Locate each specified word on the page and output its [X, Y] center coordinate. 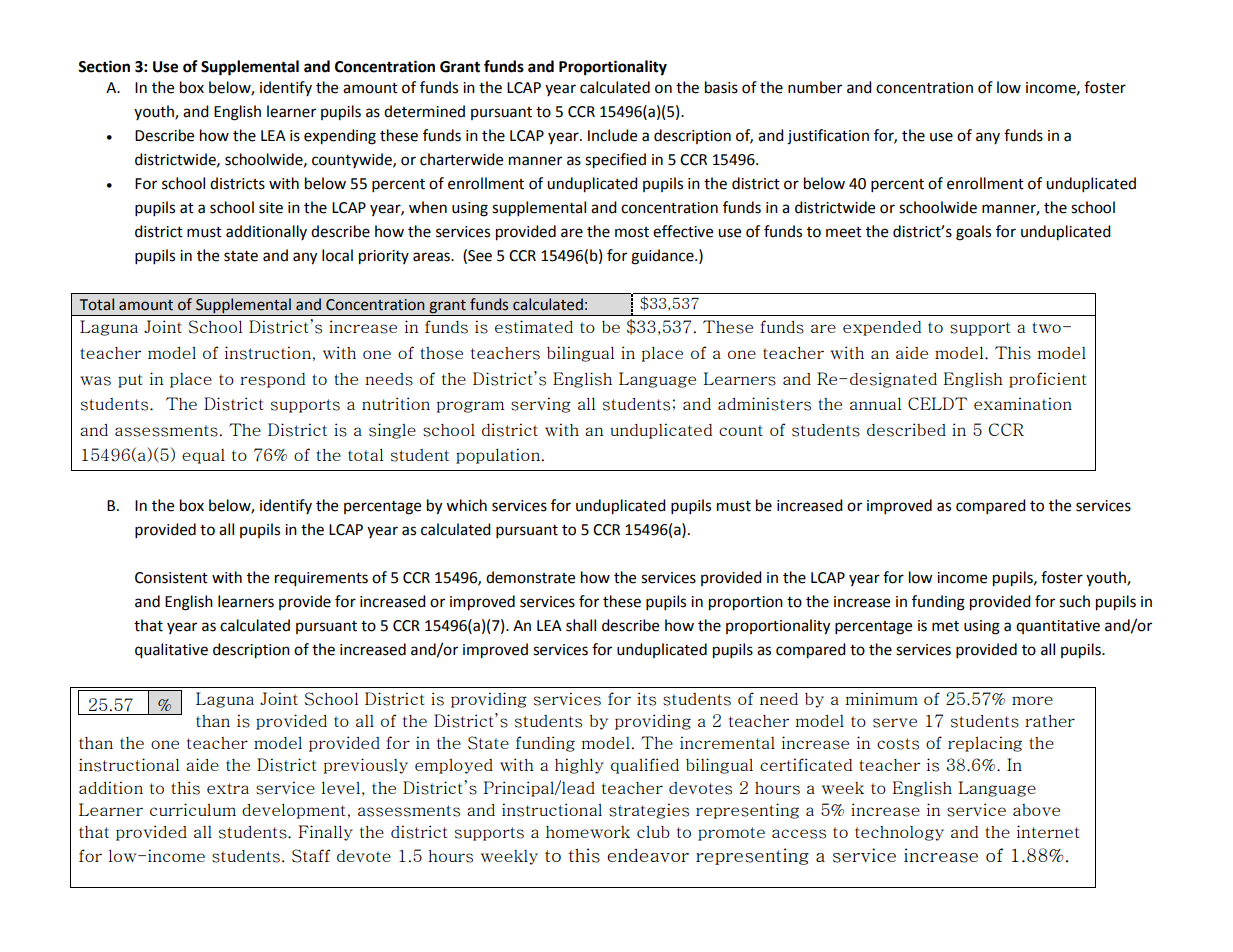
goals [973, 233]
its [646, 699]
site [271, 208]
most [632, 232]
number [815, 87]
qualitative [171, 651]
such [1074, 601]
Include [612, 135]
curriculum [193, 809]
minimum [881, 698]
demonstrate [530, 577]
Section [104, 66]
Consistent [171, 578]
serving [541, 405]
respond [272, 380]
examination [1023, 403]
